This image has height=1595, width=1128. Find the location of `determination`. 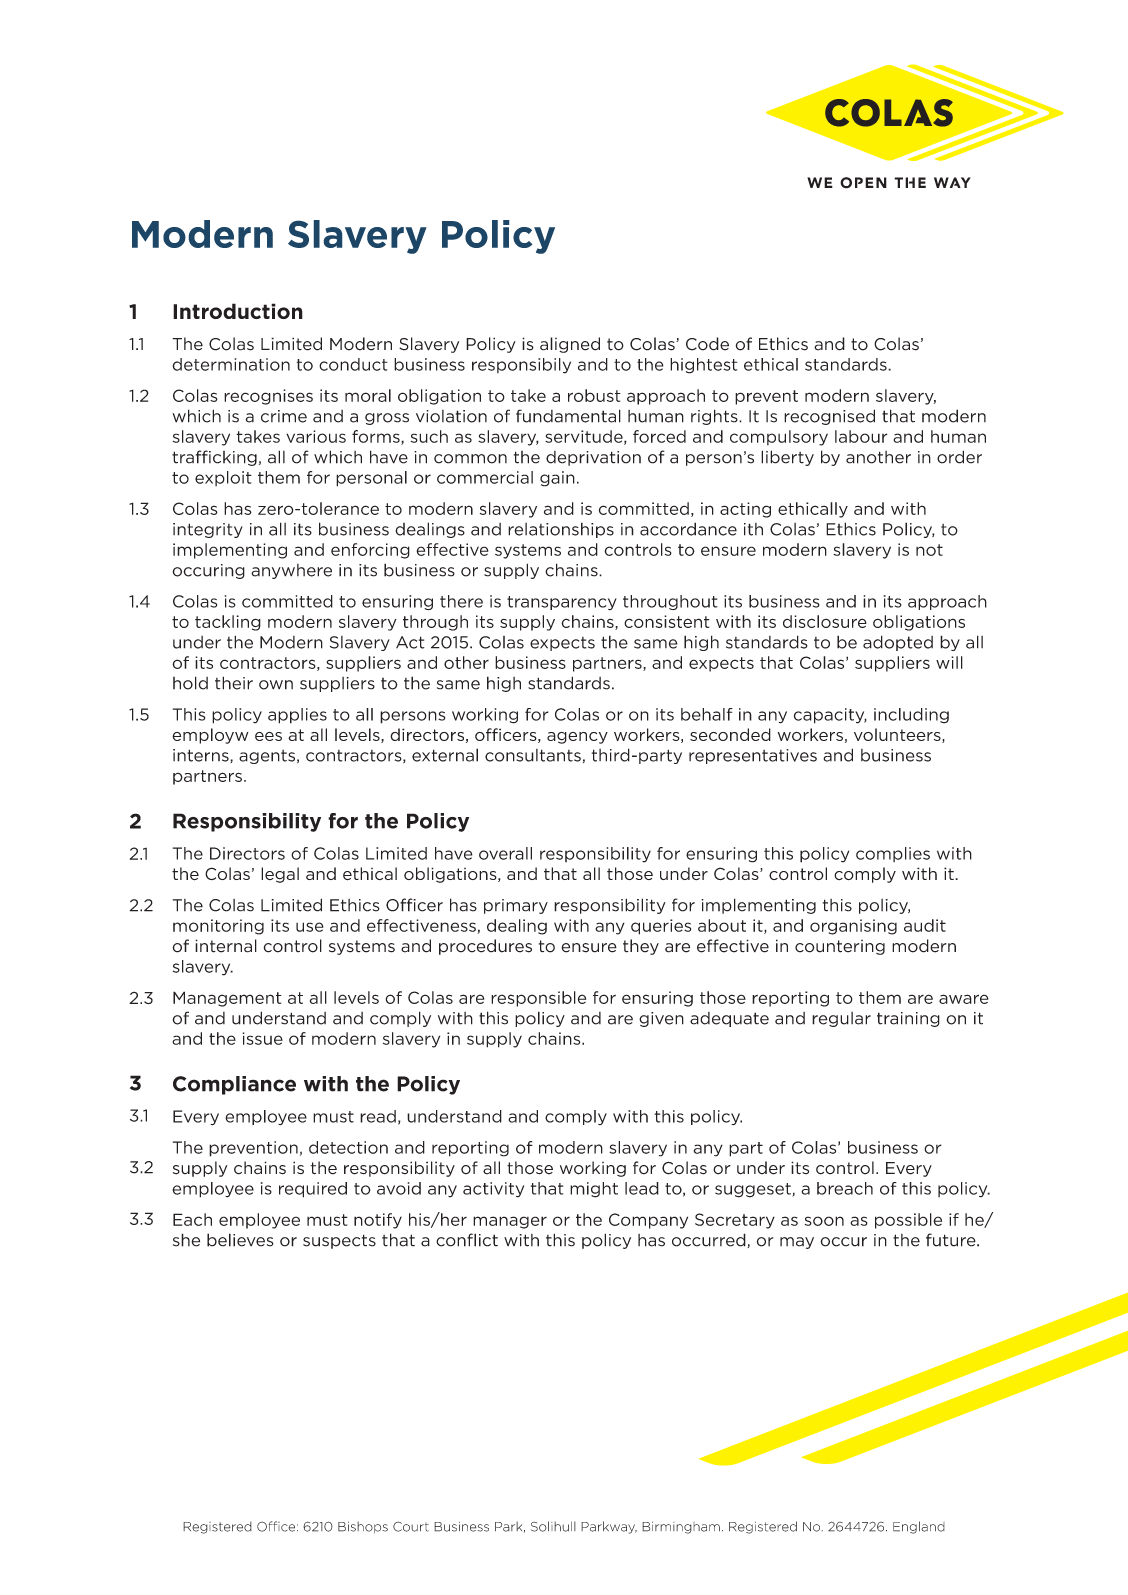

determination is located at coordinates (231, 364).
